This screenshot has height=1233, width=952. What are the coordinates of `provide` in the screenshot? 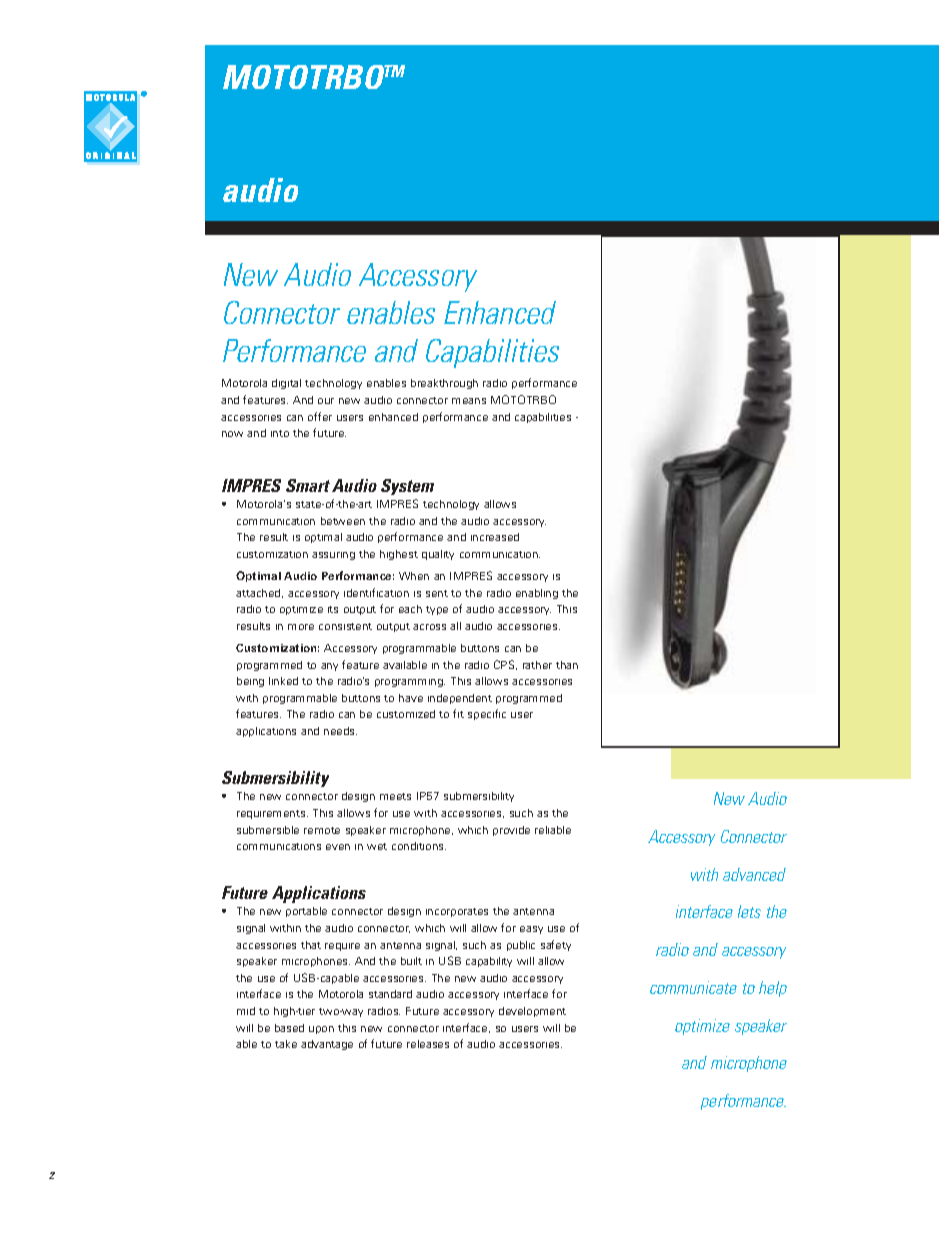 It's located at (511, 831).
